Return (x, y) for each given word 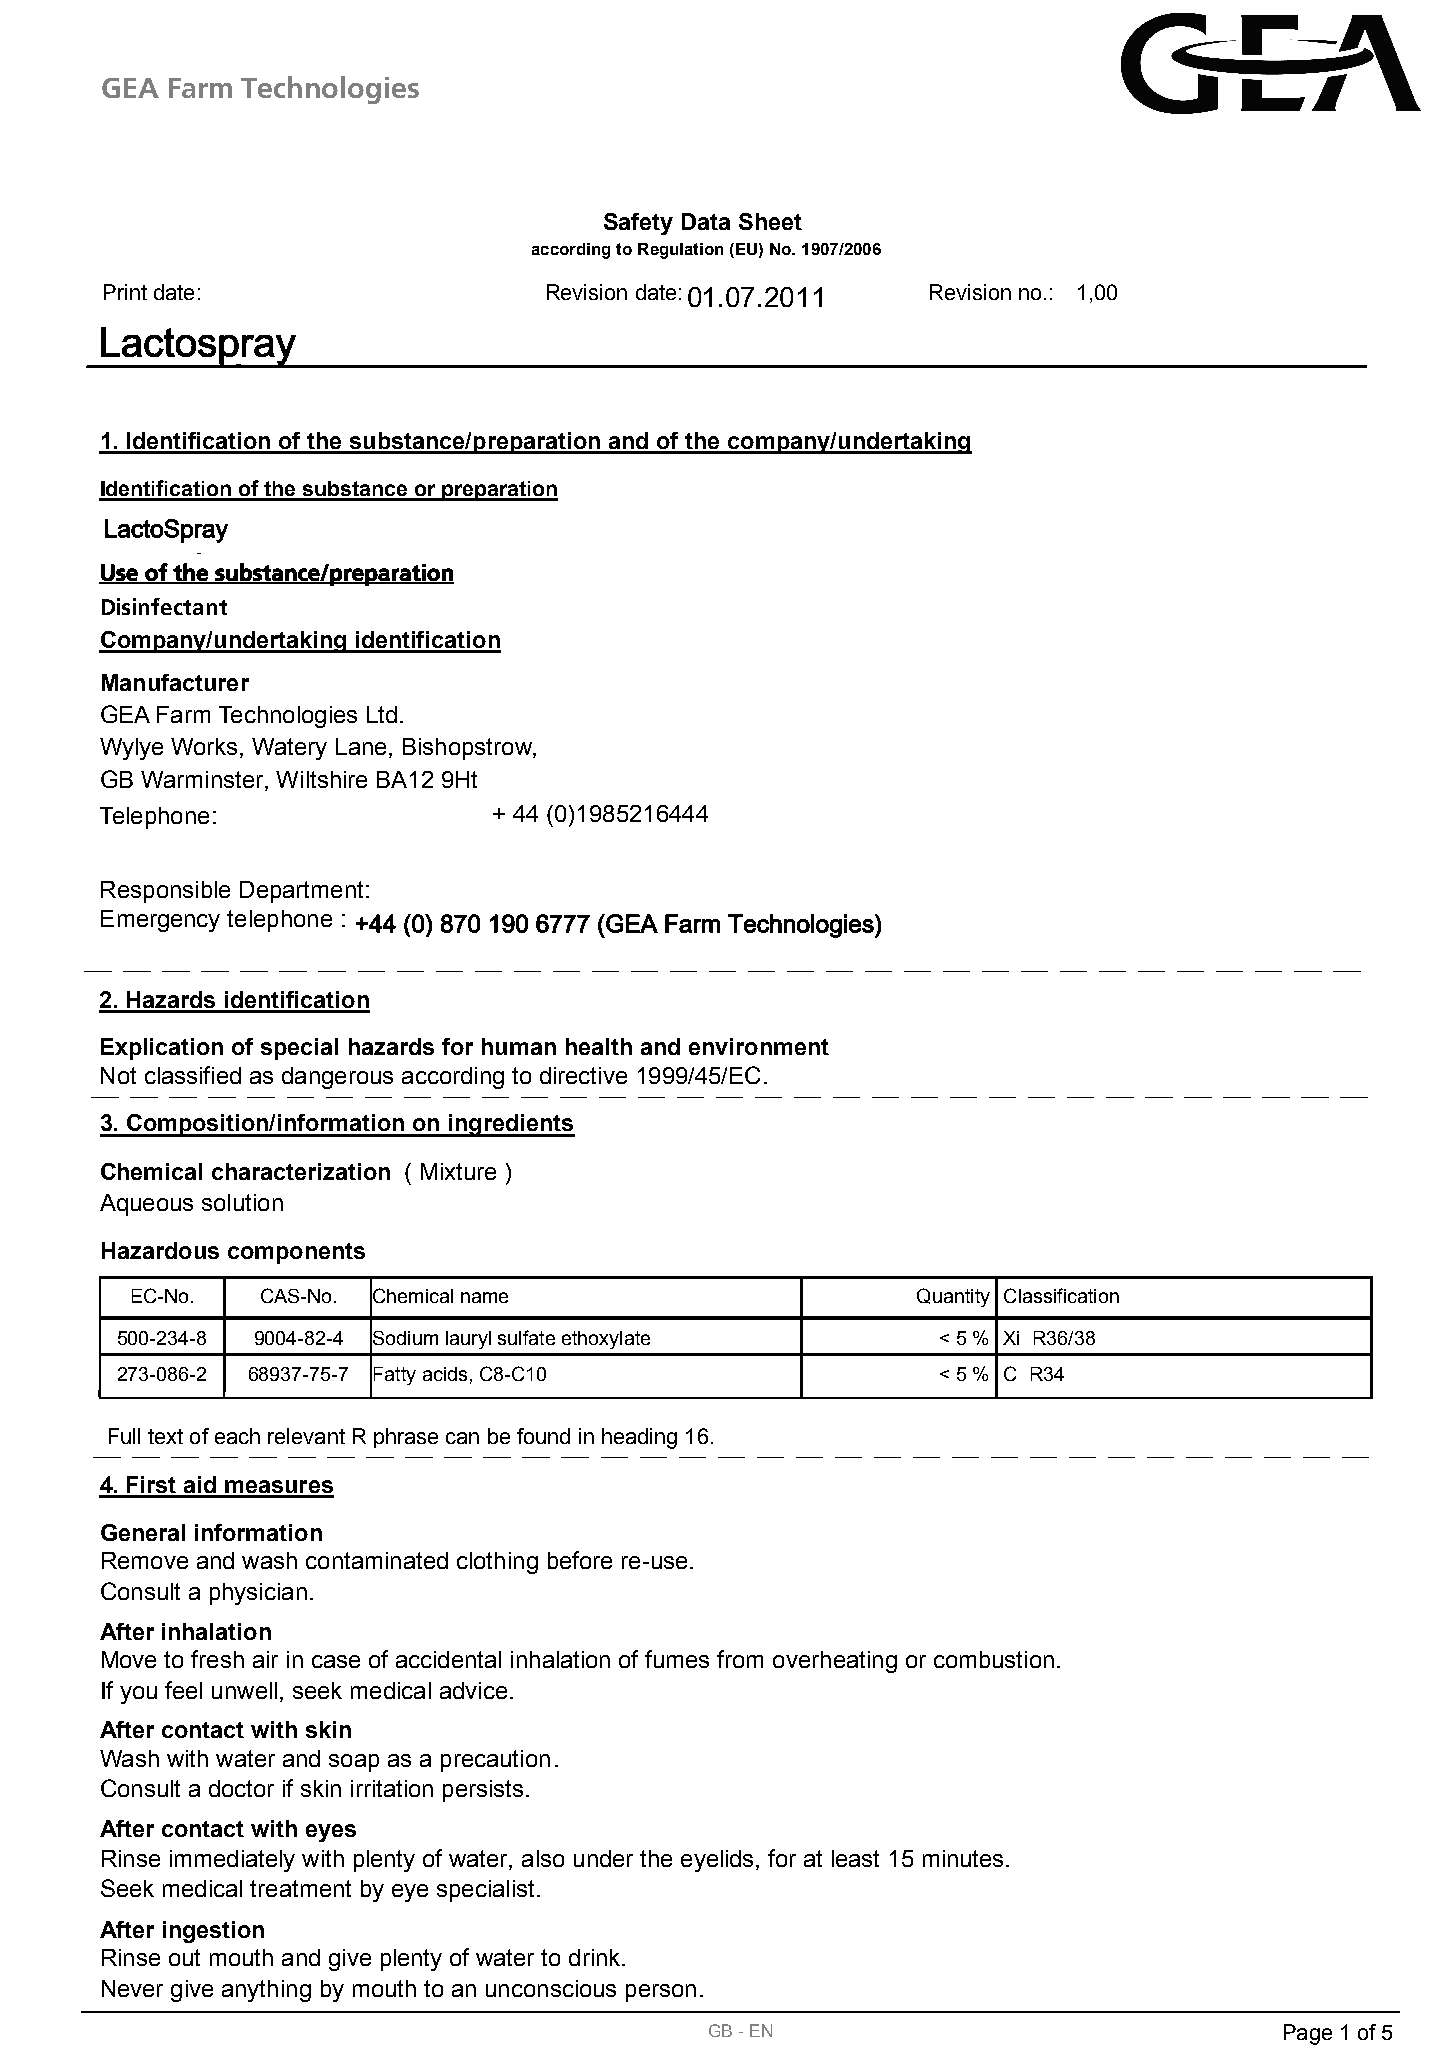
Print (125, 292)
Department (301, 892)
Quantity (953, 1297)
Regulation (680, 251)
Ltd (382, 714)
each (237, 1436)
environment (759, 1046)
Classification (1061, 1295)
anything (266, 1991)
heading (639, 1438)
